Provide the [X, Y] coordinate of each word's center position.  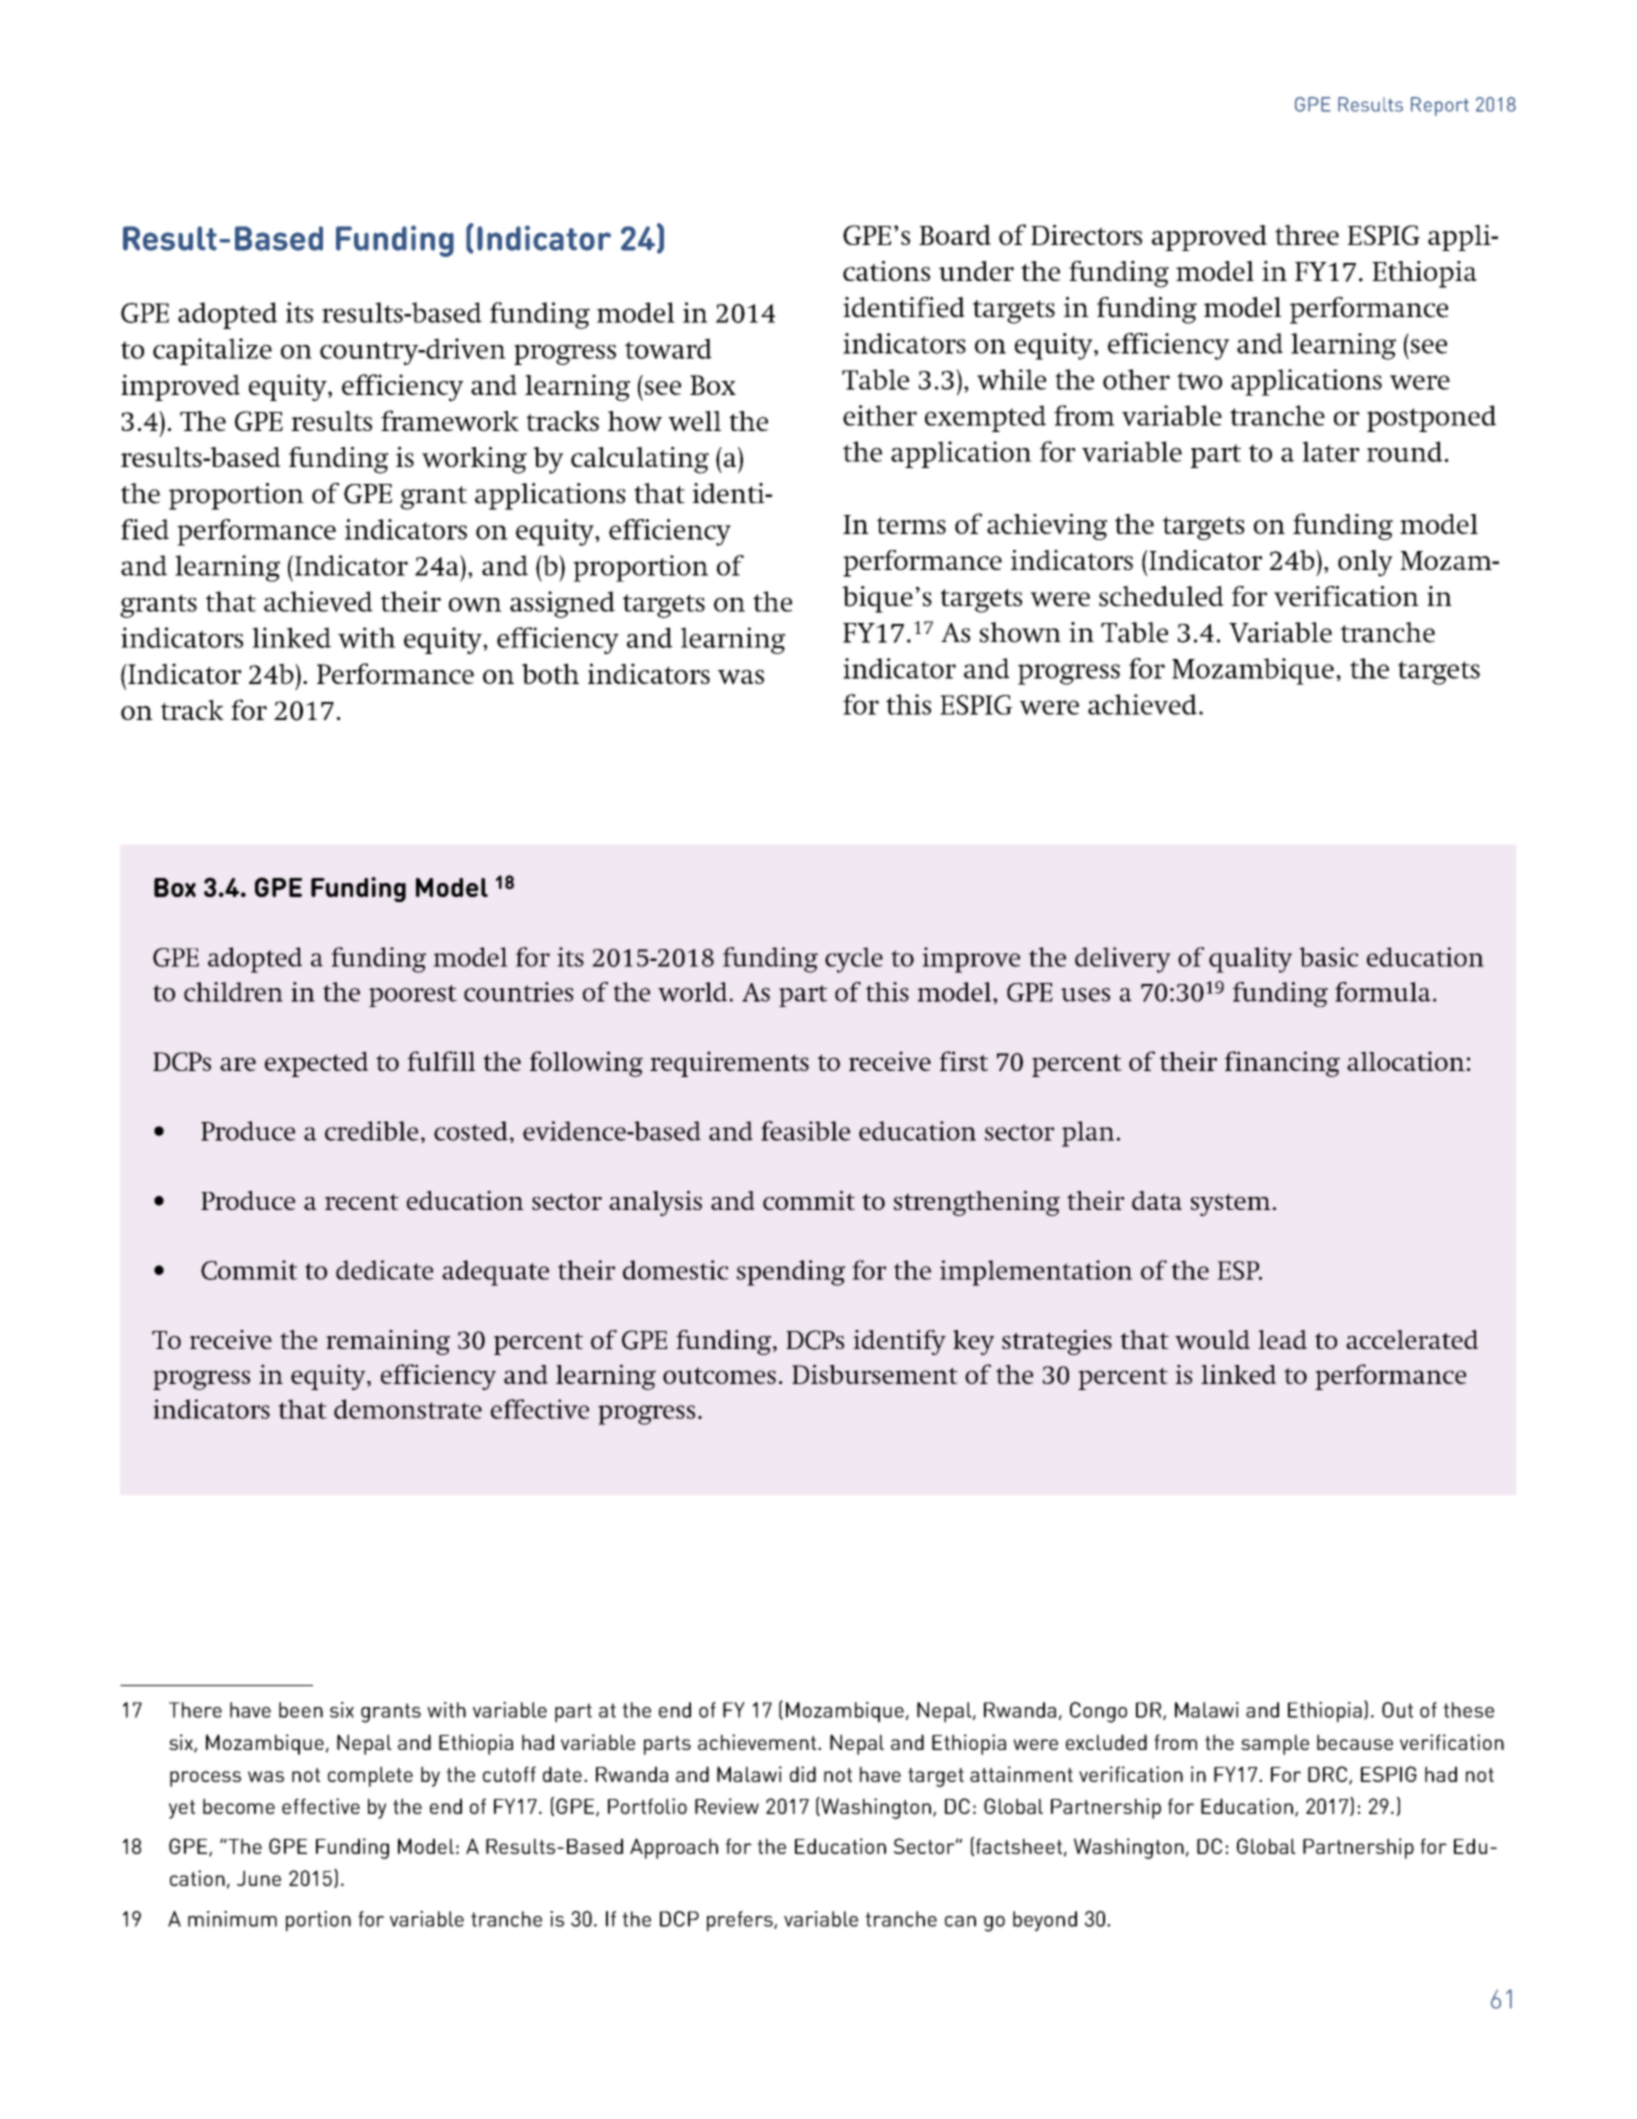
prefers [741, 1921]
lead [1282, 1340]
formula [1383, 992]
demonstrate [408, 1409]
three [1307, 235]
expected [316, 1064]
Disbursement [875, 1374]
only [1365, 563]
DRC [1329, 1775]
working [474, 460]
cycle [854, 960]
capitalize [212, 351]
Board [955, 235]
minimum [232, 1919]
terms [911, 525]
